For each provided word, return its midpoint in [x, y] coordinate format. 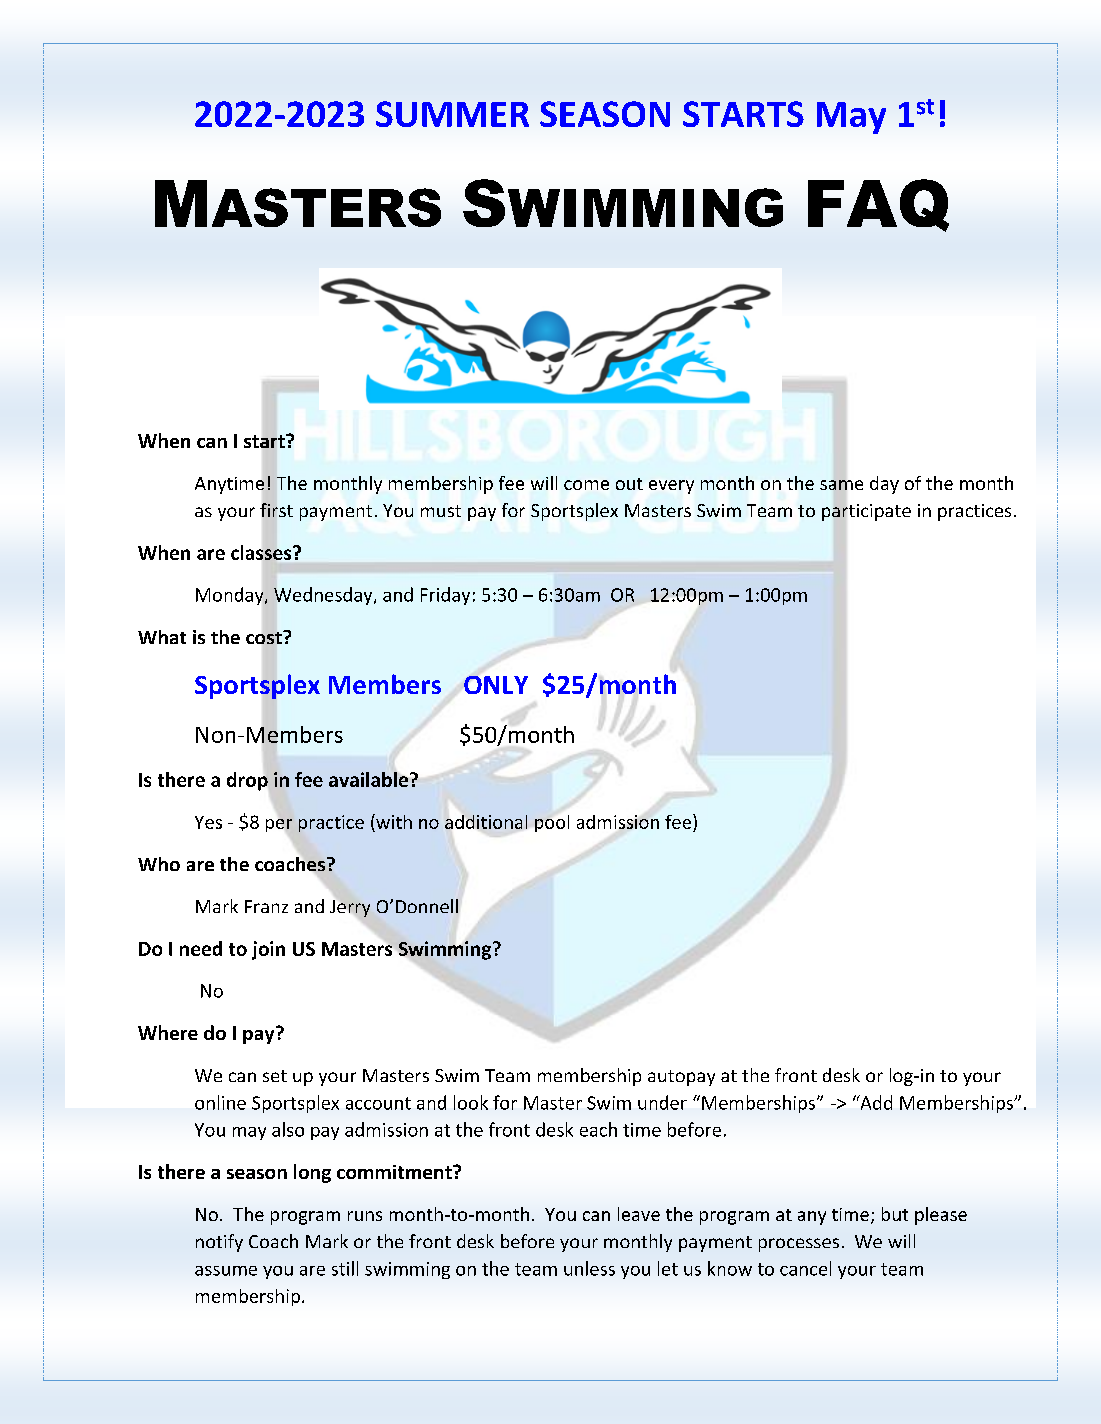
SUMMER [452, 114]
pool [552, 823]
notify [219, 1243]
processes [799, 1245]
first [276, 510]
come [586, 485]
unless [589, 1268]
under [662, 1102]
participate [866, 512]
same [841, 485]
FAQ [878, 205]
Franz [266, 906]
